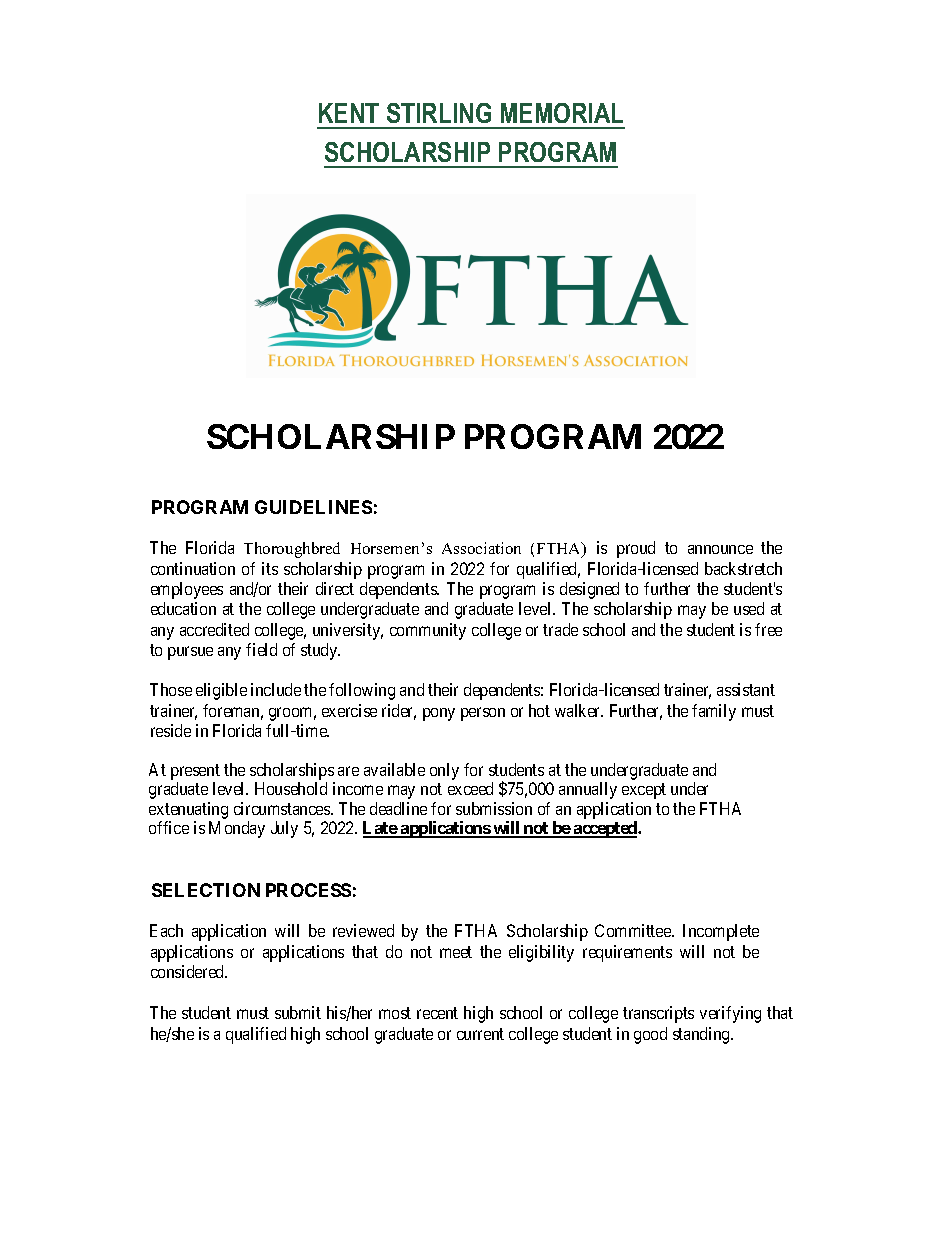  What do you see at coordinates (730, 1014) in the screenshot?
I see `verifying` at bounding box center [730, 1014].
